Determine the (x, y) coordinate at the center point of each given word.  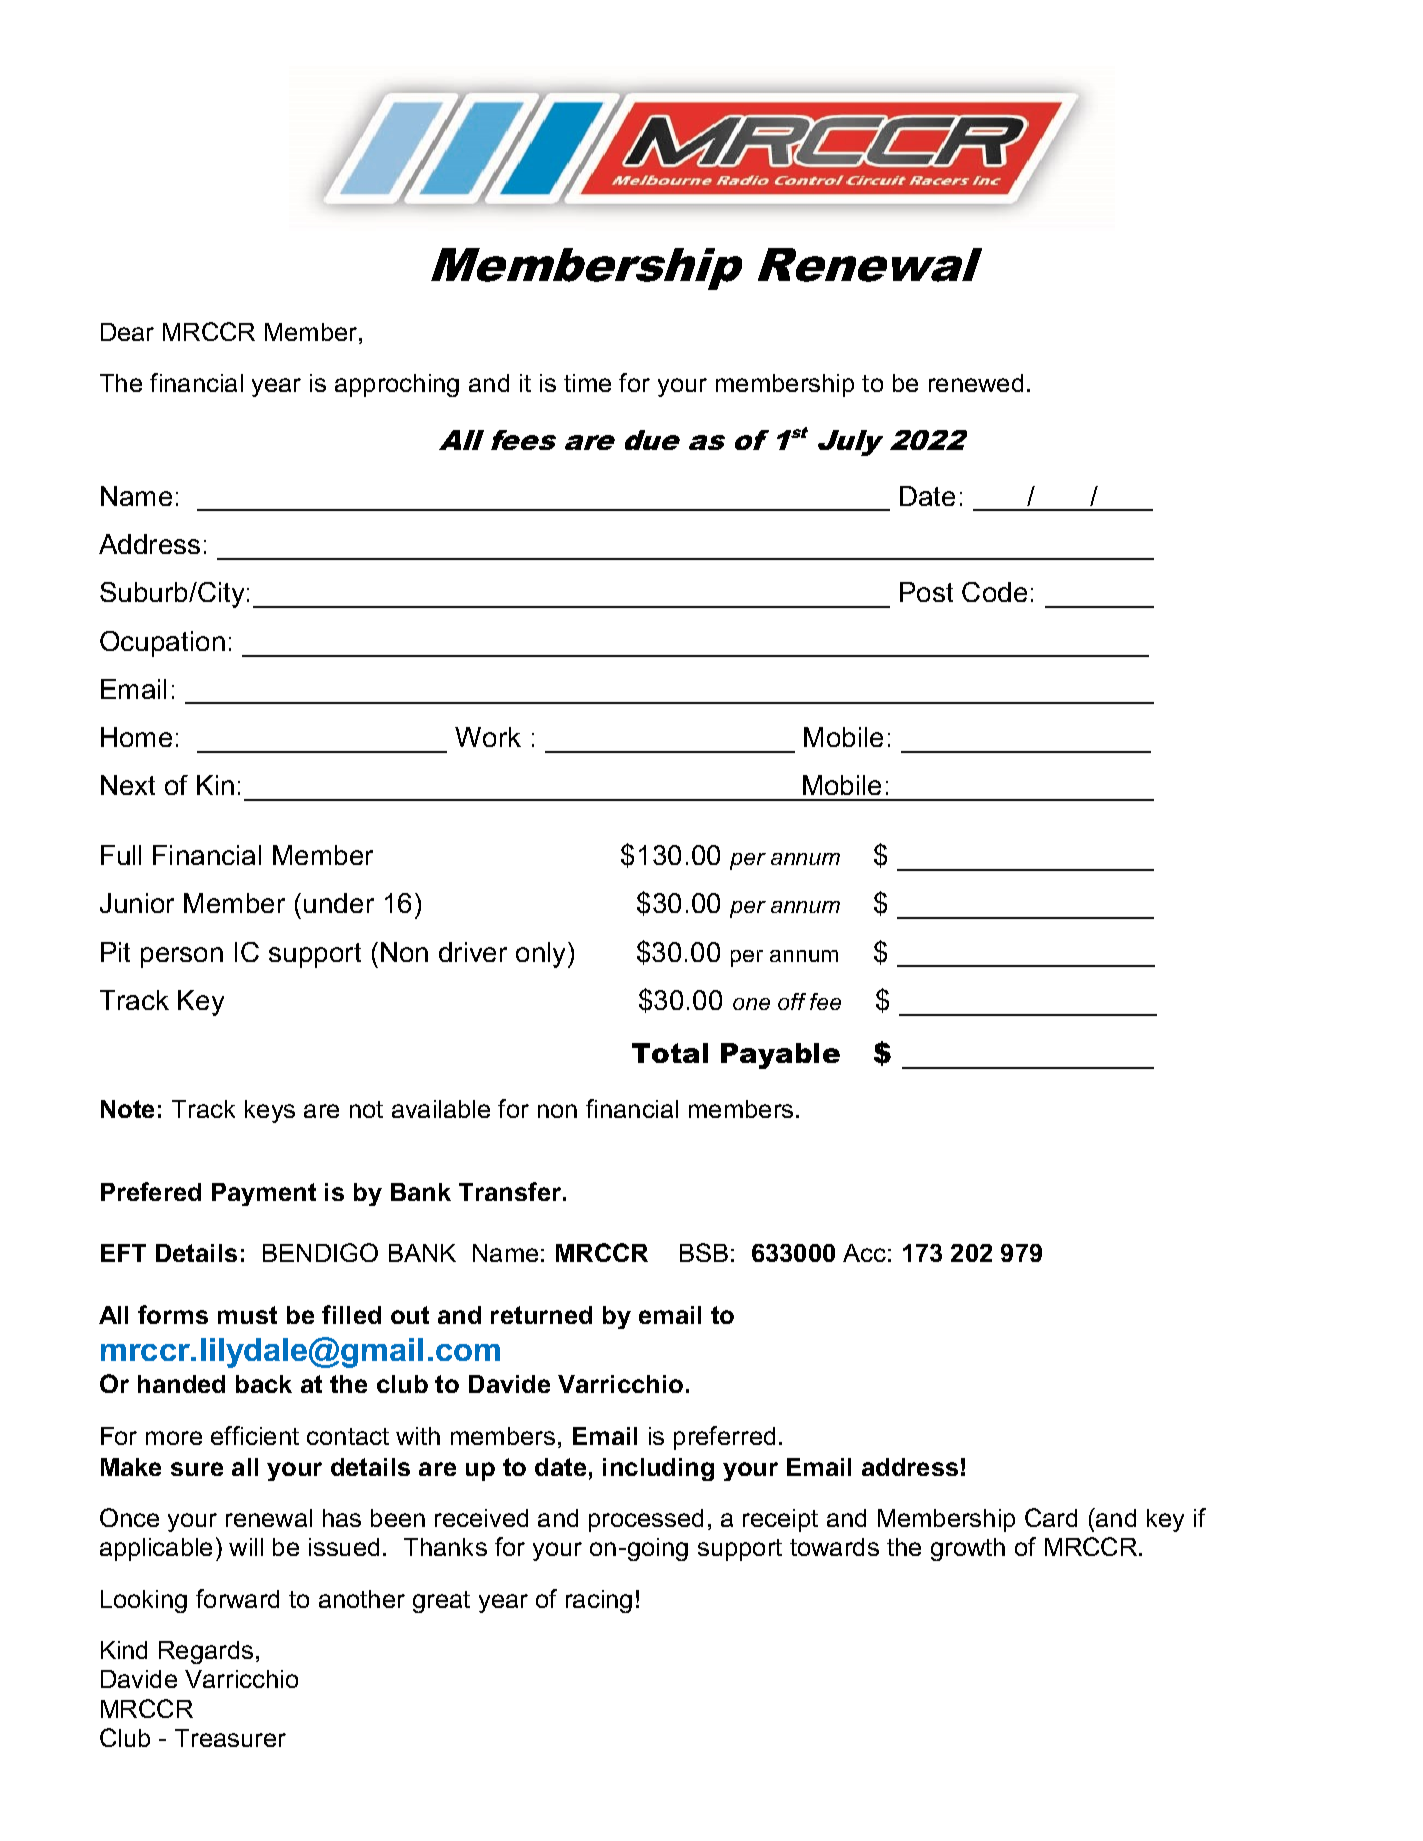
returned (541, 1315)
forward (237, 1598)
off (792, 1001)
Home (136, 737)
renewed (976, 383)
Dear (127, 332)
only (542, 955)
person (182, 957)
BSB (704, 1252)
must (247, 1315)
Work (488, 737)
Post (926, 592)
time (587, 383)
